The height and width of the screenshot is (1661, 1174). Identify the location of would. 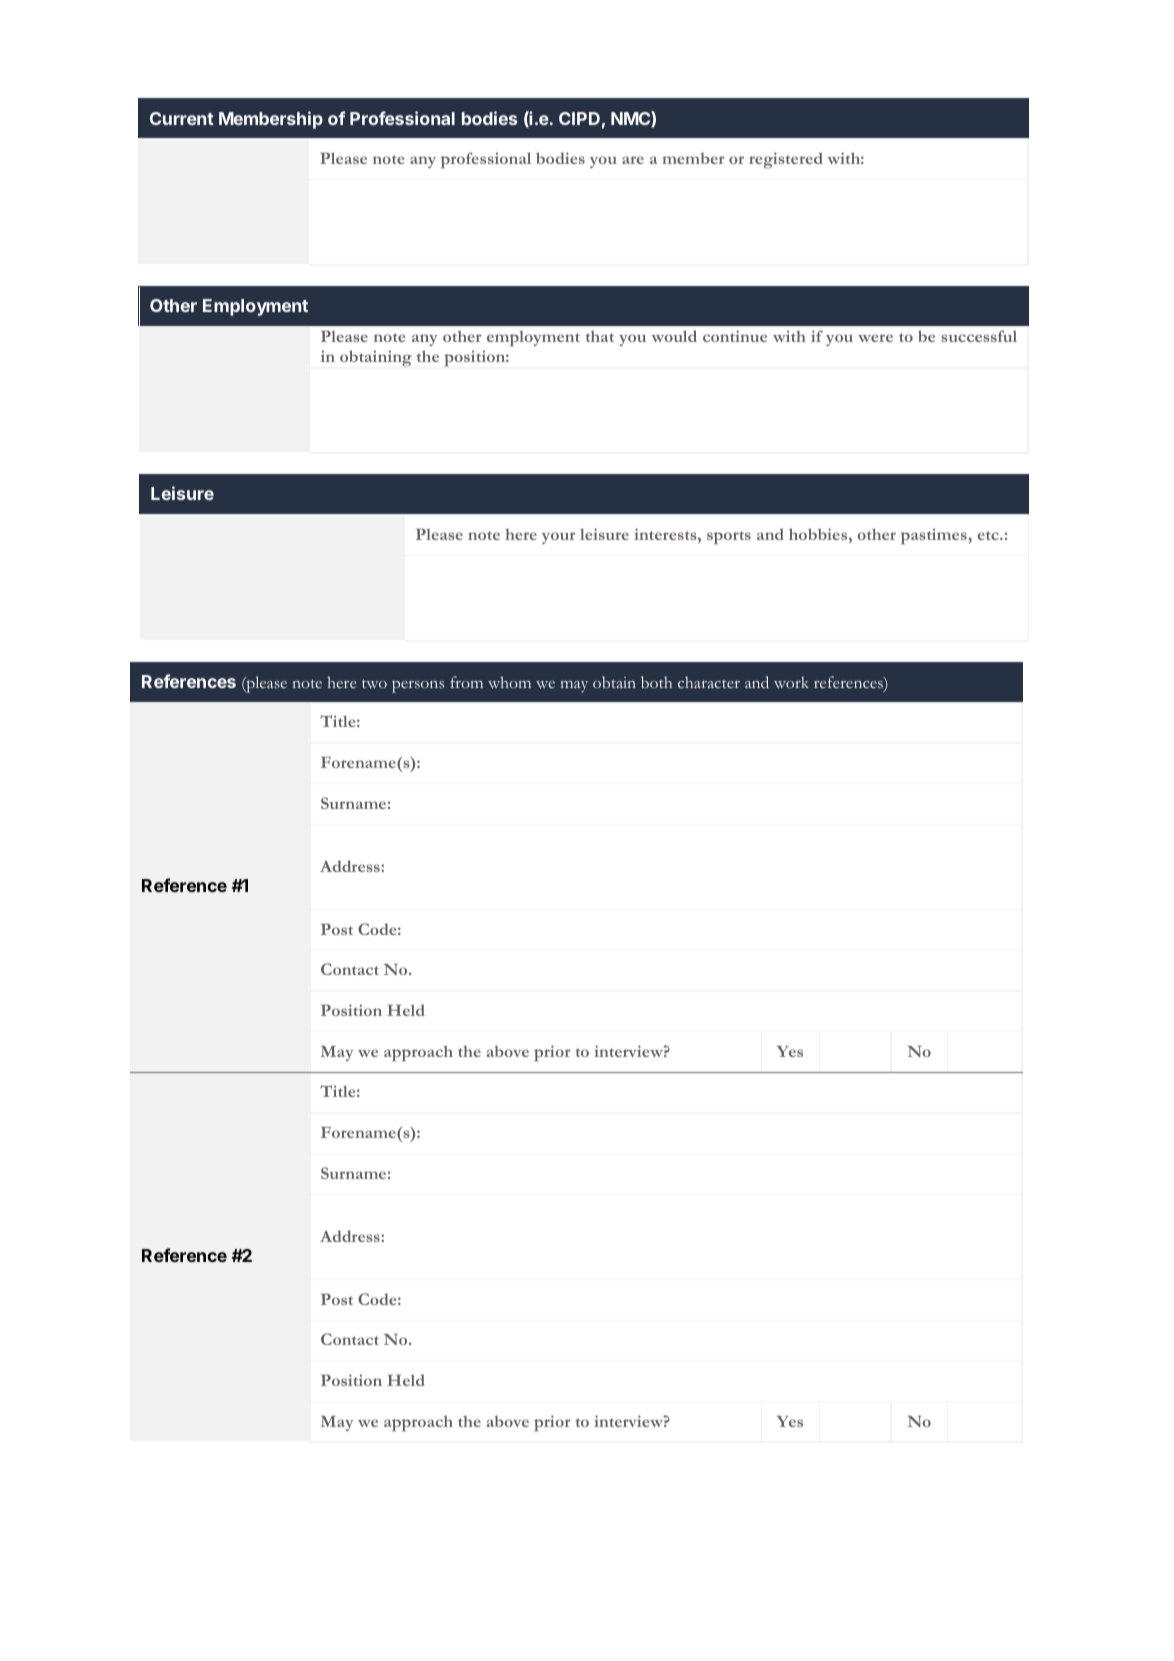
(674, 336).
